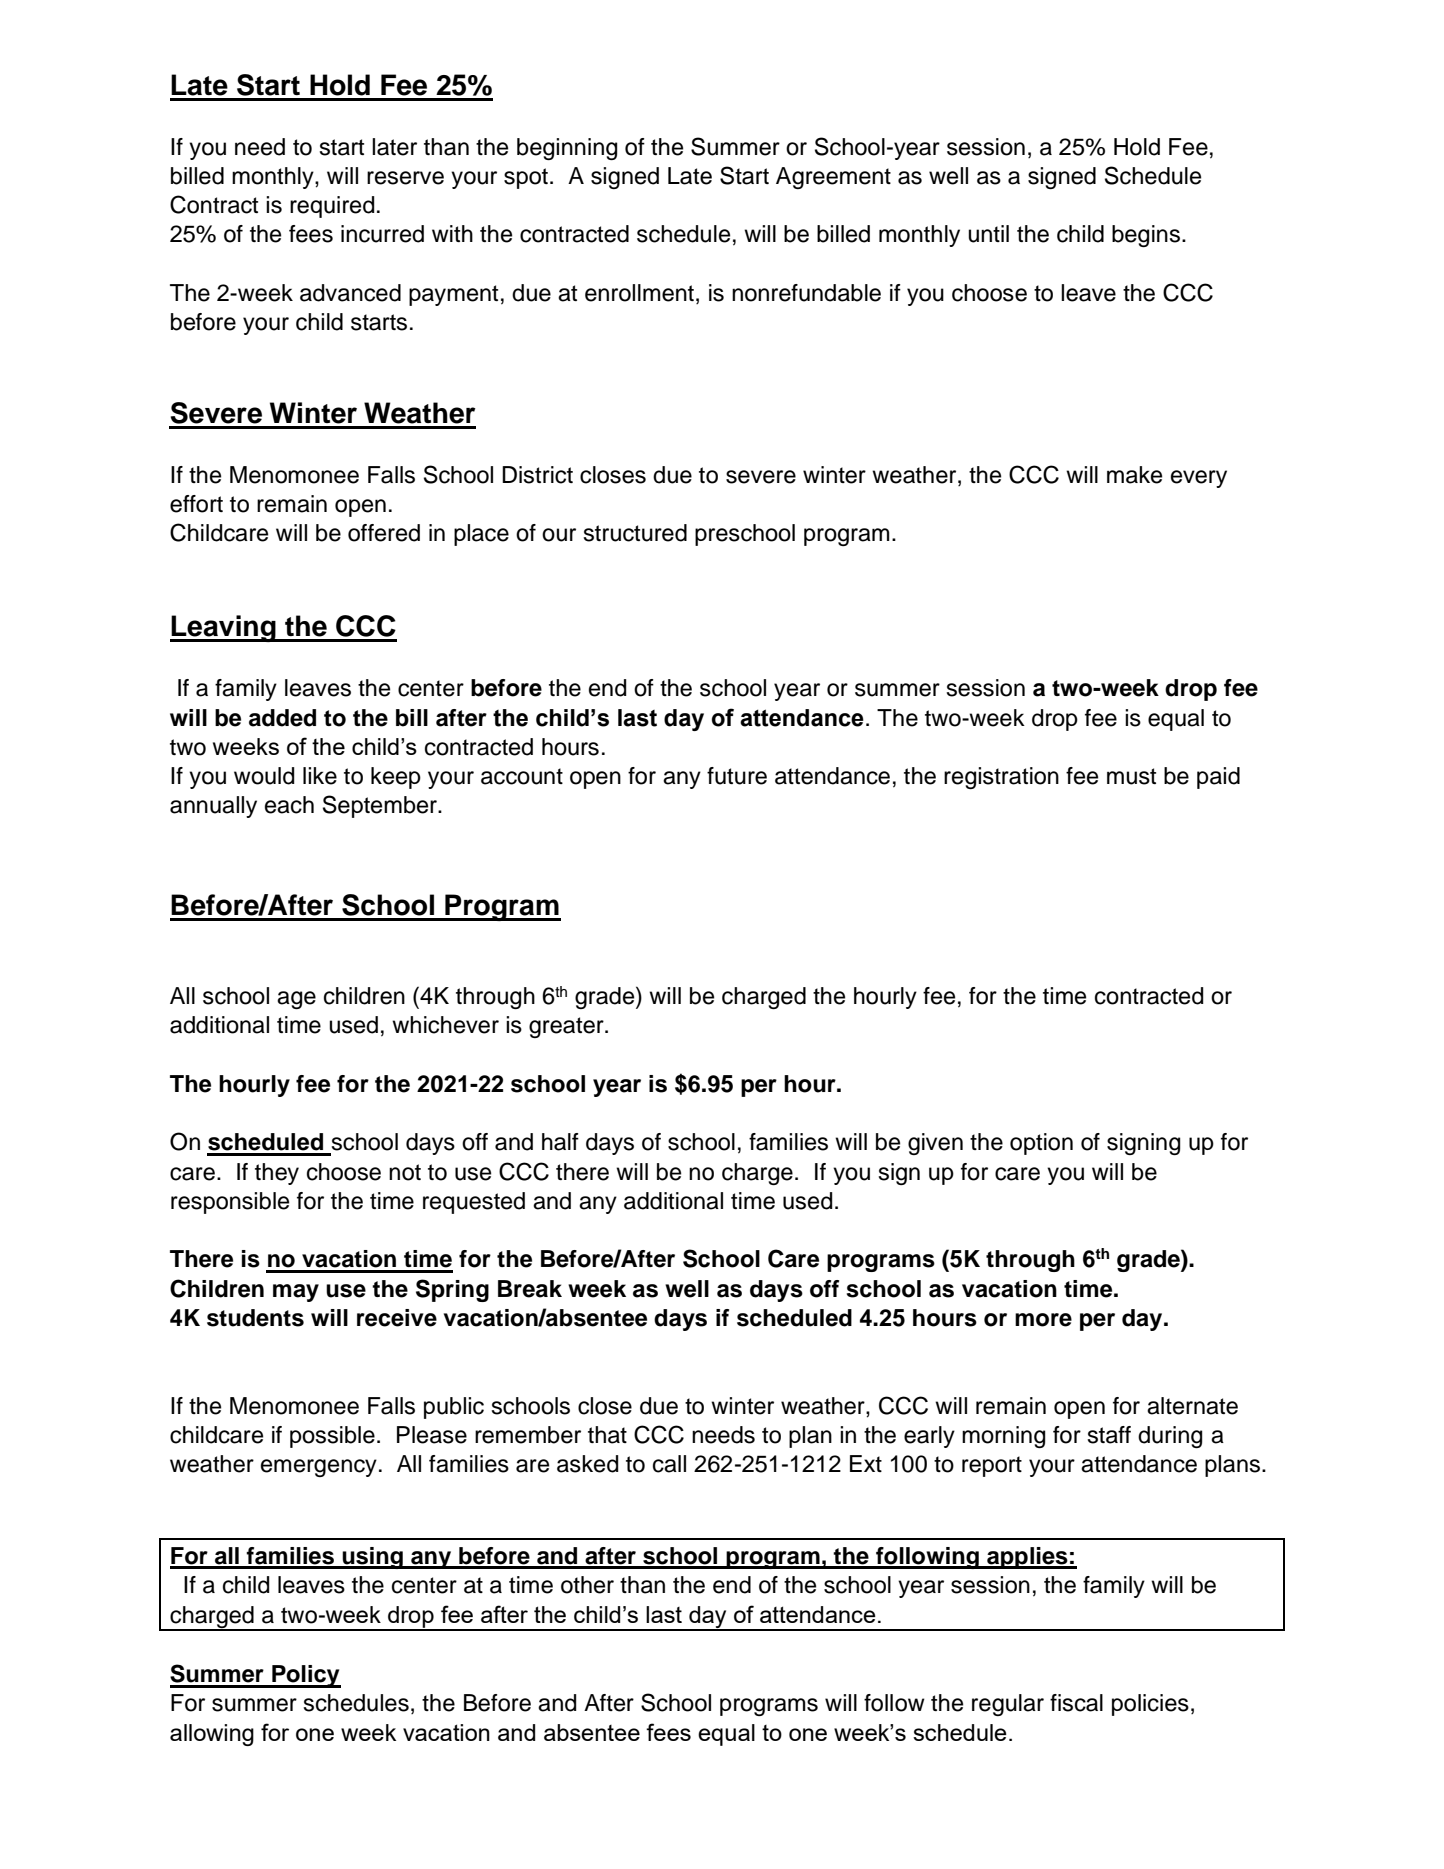 Image resolution: width=1444 pixels, height=1869 pixels. I want to click on call, so click(669, 1464).
